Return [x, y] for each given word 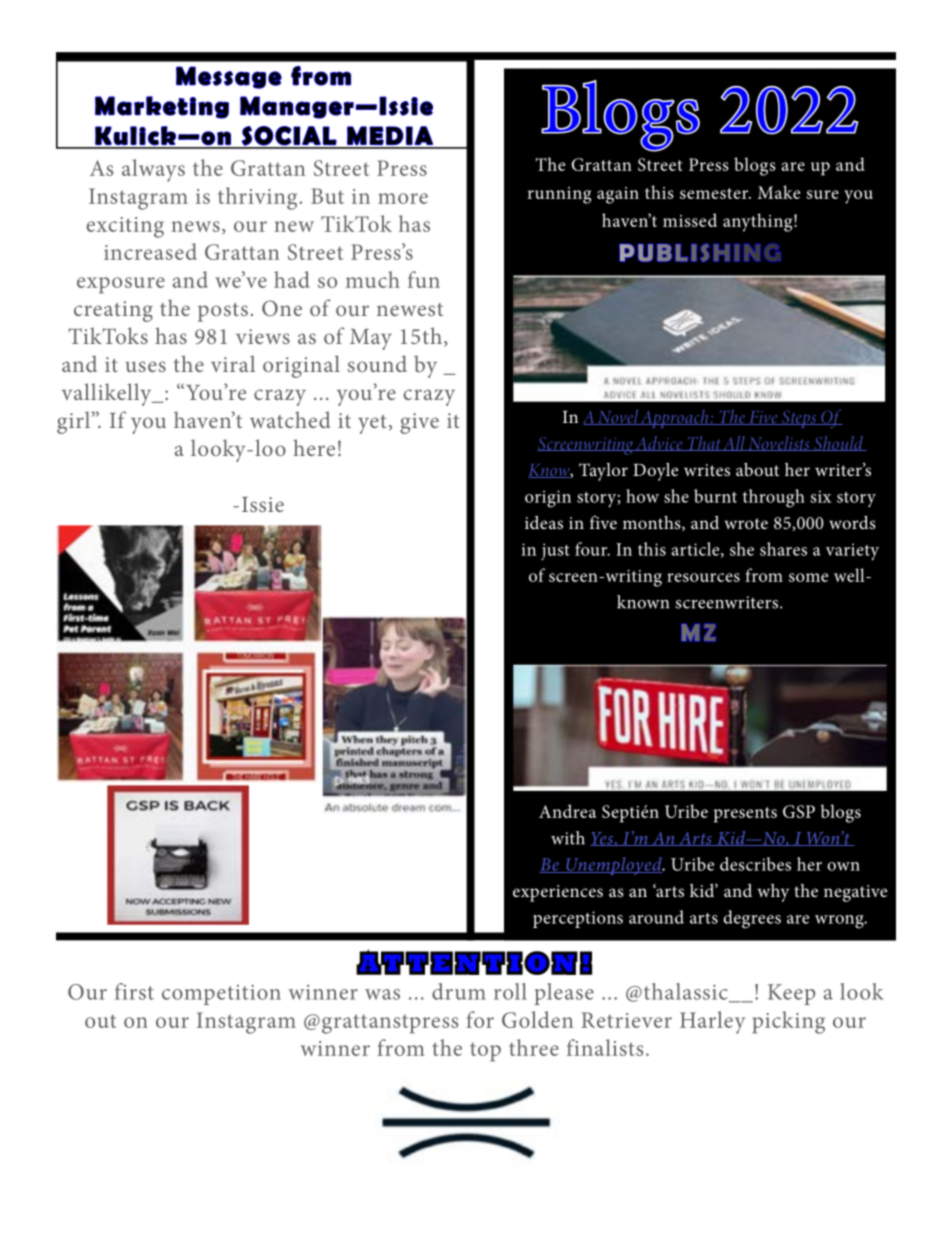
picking [788, 1022]
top [485, 1052]
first [134, 991]
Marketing [162, 107]
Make [779, 192]
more [403, 198]
